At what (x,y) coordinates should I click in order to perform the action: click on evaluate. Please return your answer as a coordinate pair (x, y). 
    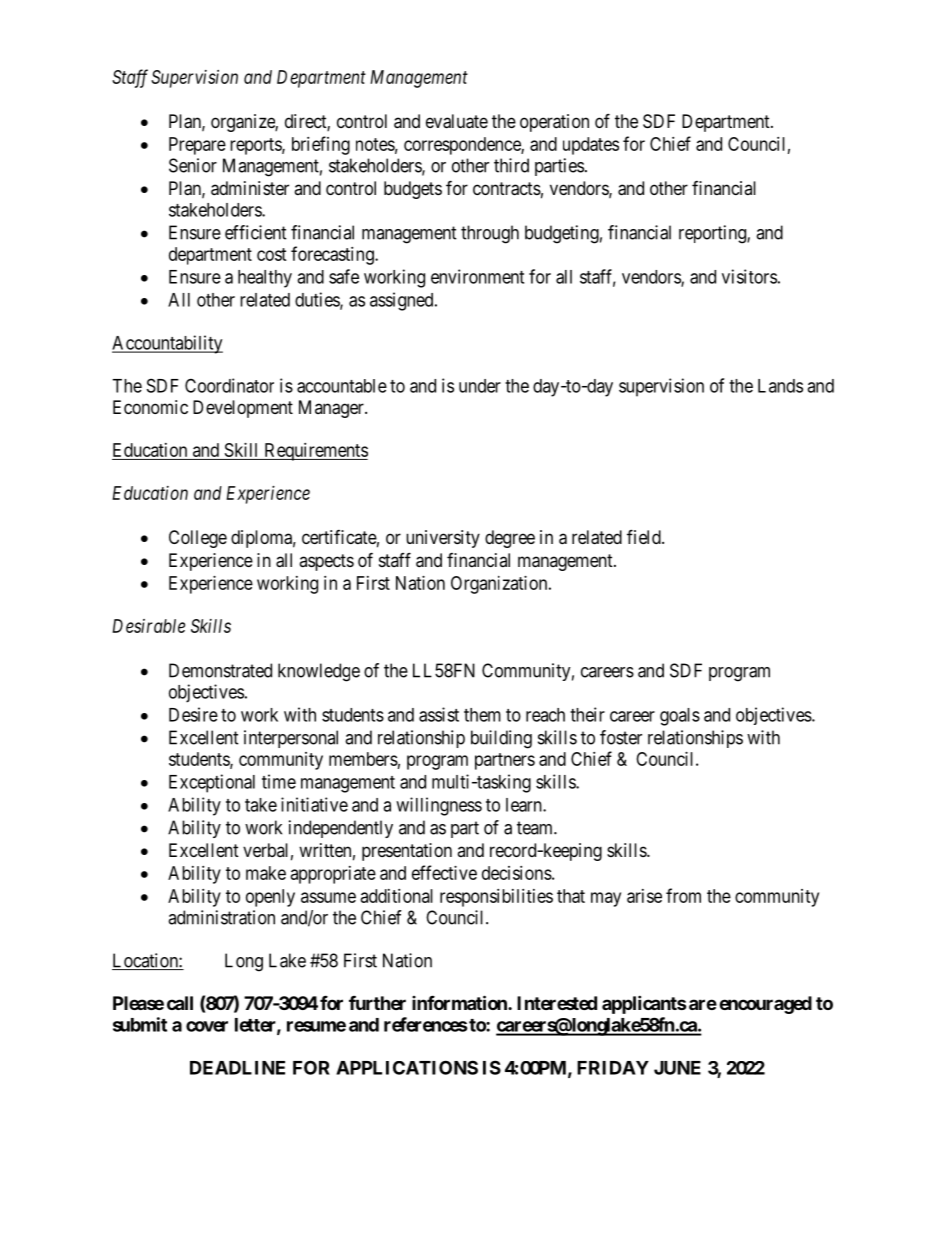
    Looking at the image, I should click on (457, 121).
